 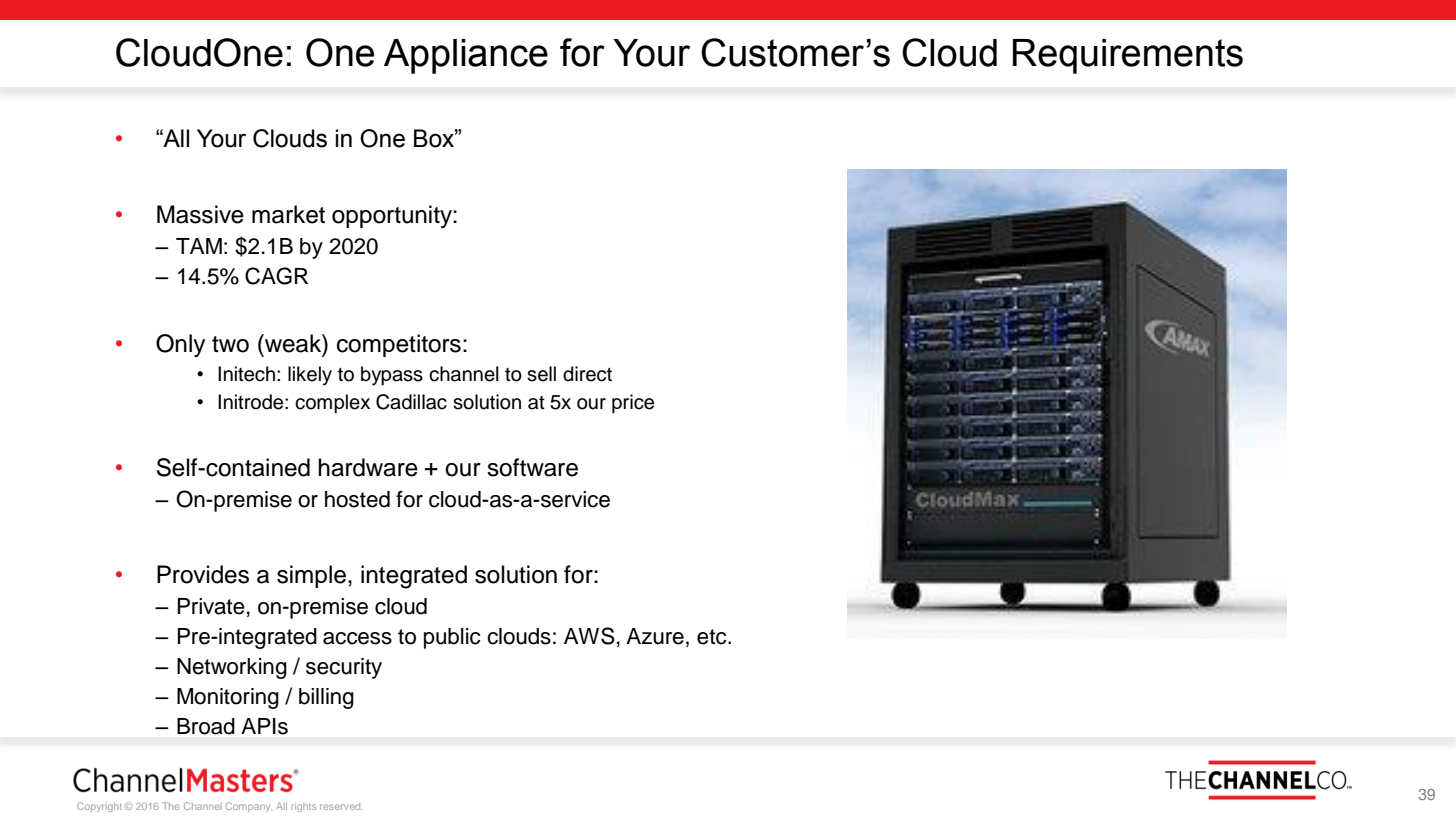 I want to click on reserved, so click(x=341, y=806).
